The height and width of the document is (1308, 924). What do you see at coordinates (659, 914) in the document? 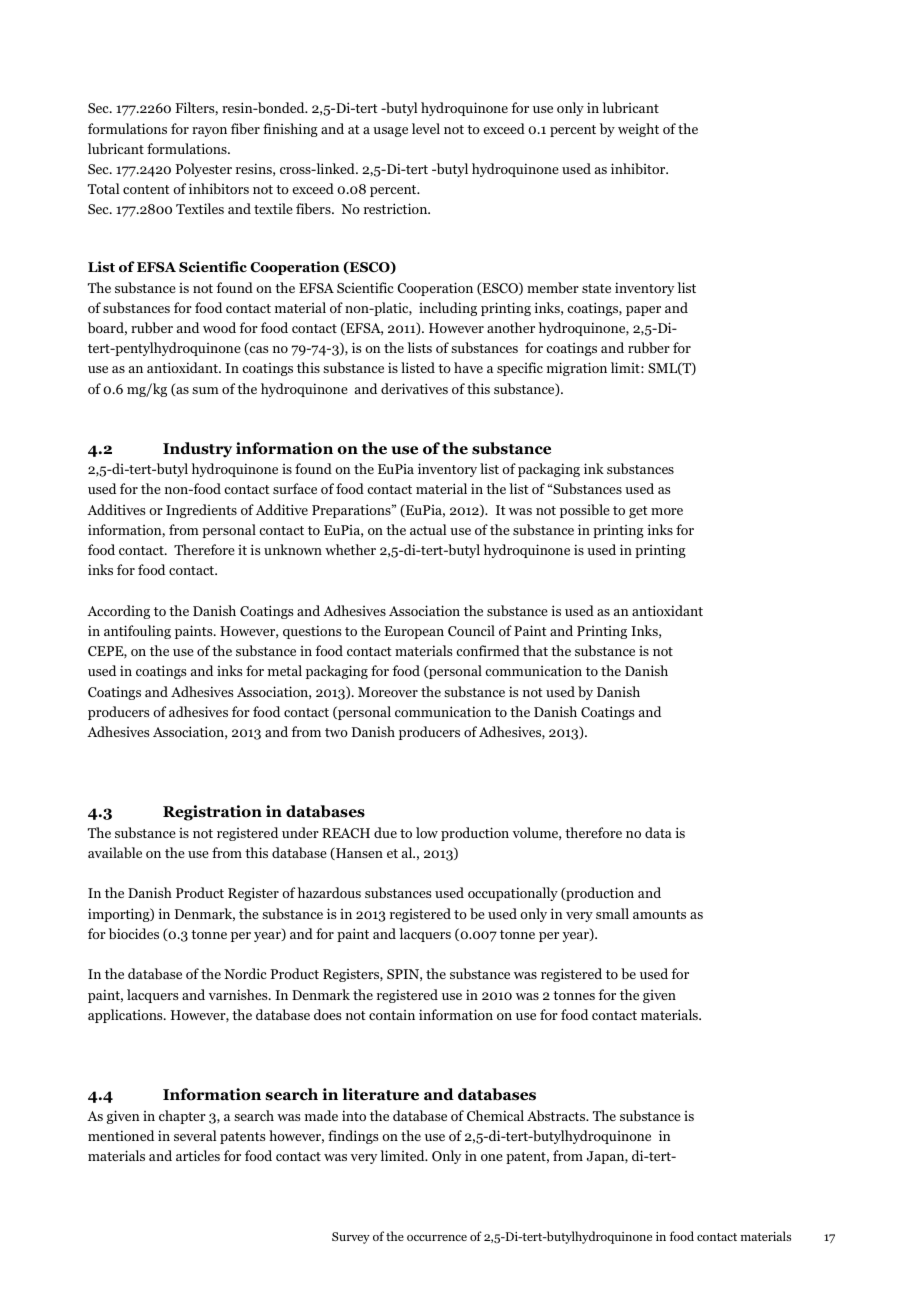
I see `amounts` at bounding box center [659, 914].
